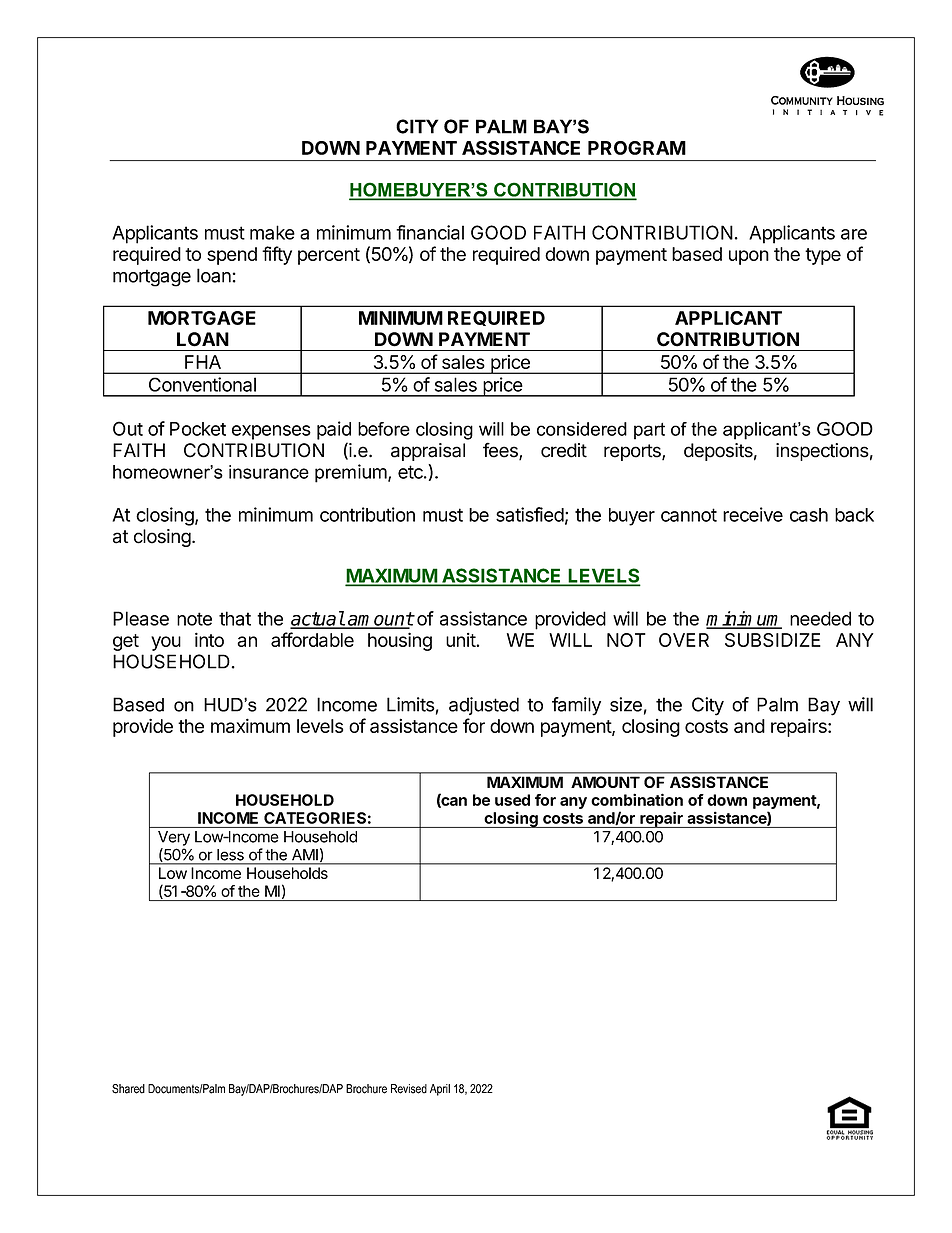  I want to click on inspections, so click(822, 452).
